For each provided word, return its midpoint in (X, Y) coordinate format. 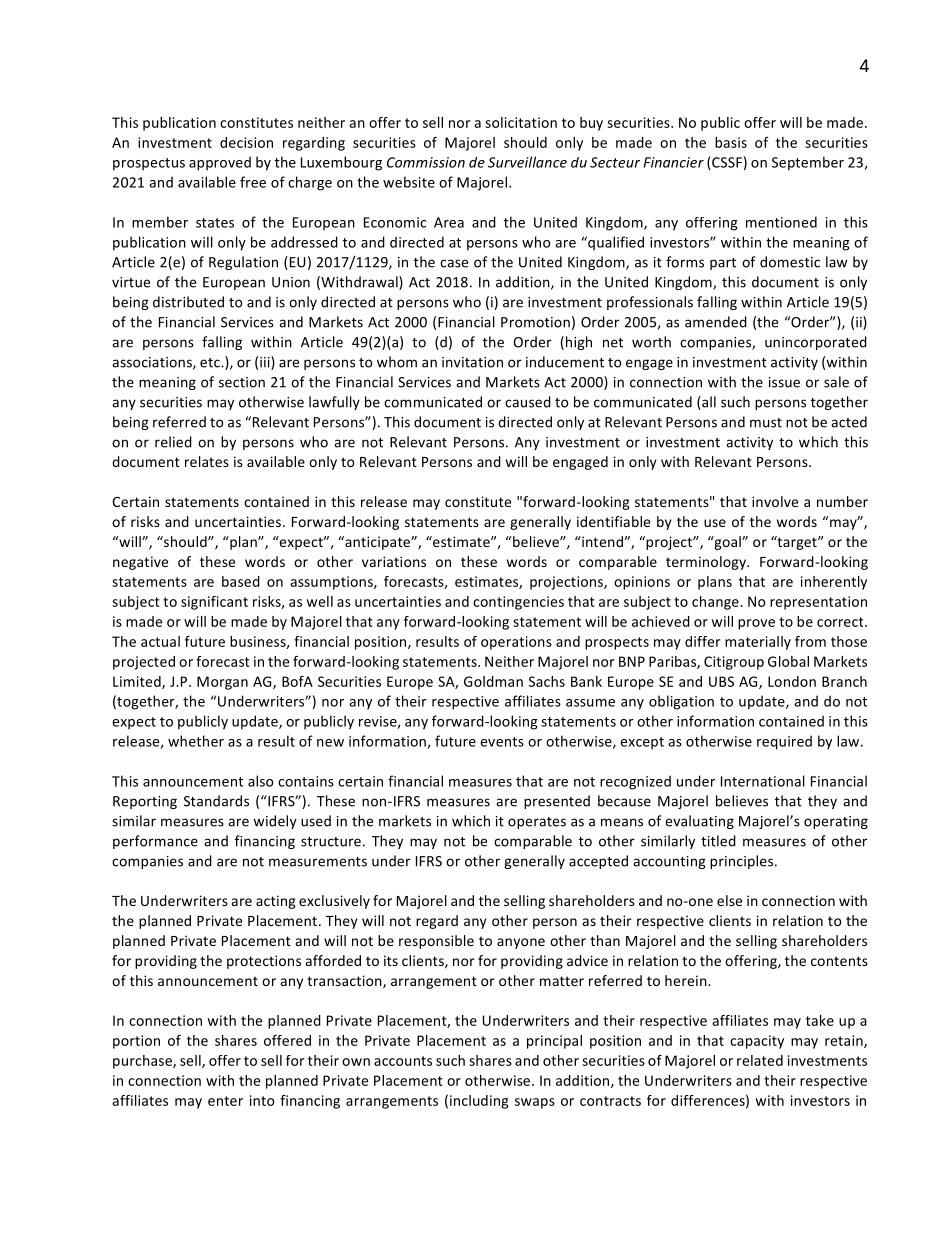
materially (758, 643)
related (760, 1060)
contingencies (518, 603)
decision (246, 142)
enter (225, 1101)
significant (214, 603)
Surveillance (527, 162)
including (479, 1102)
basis (731, 142)
